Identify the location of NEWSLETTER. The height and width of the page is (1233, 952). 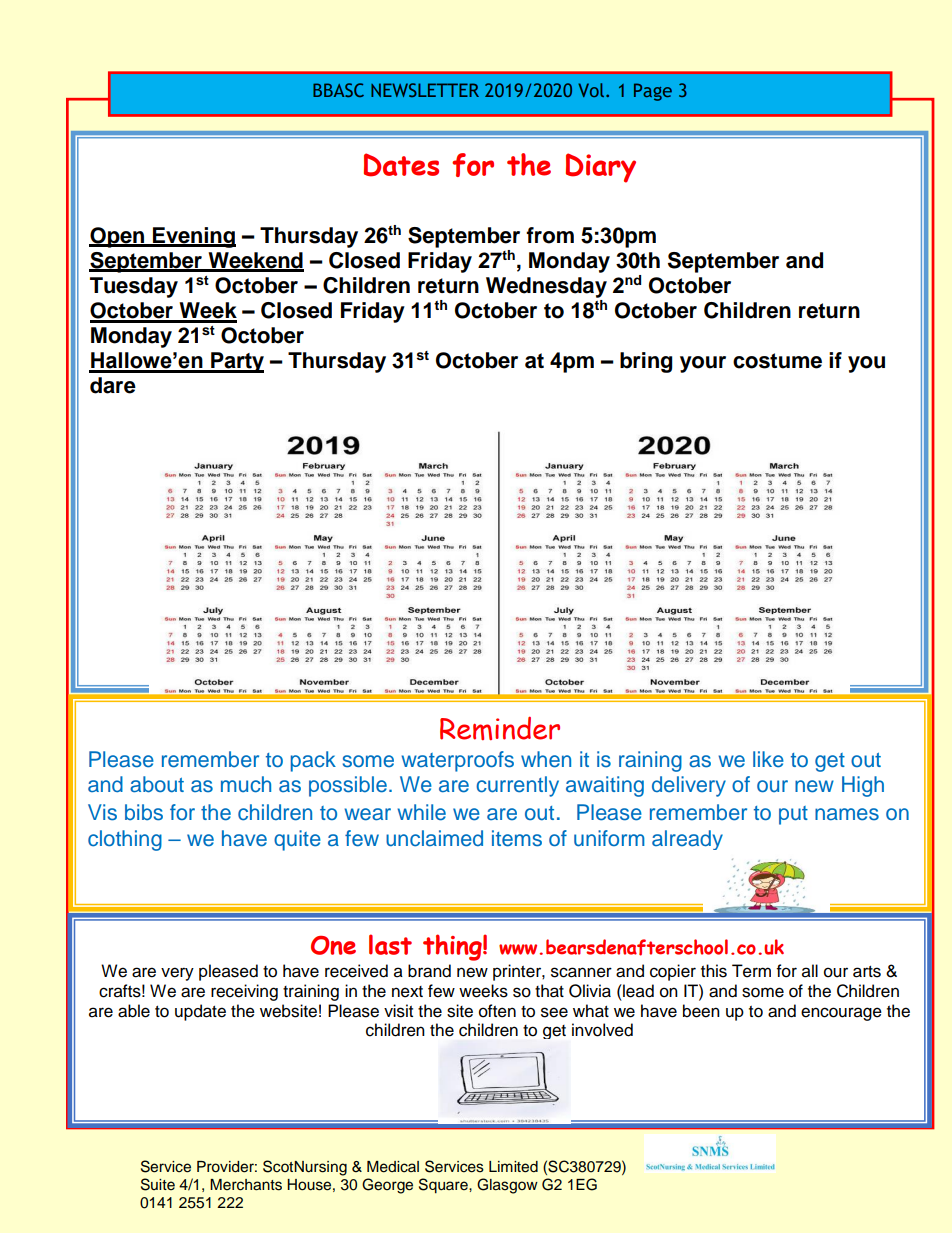
(425, 90).
